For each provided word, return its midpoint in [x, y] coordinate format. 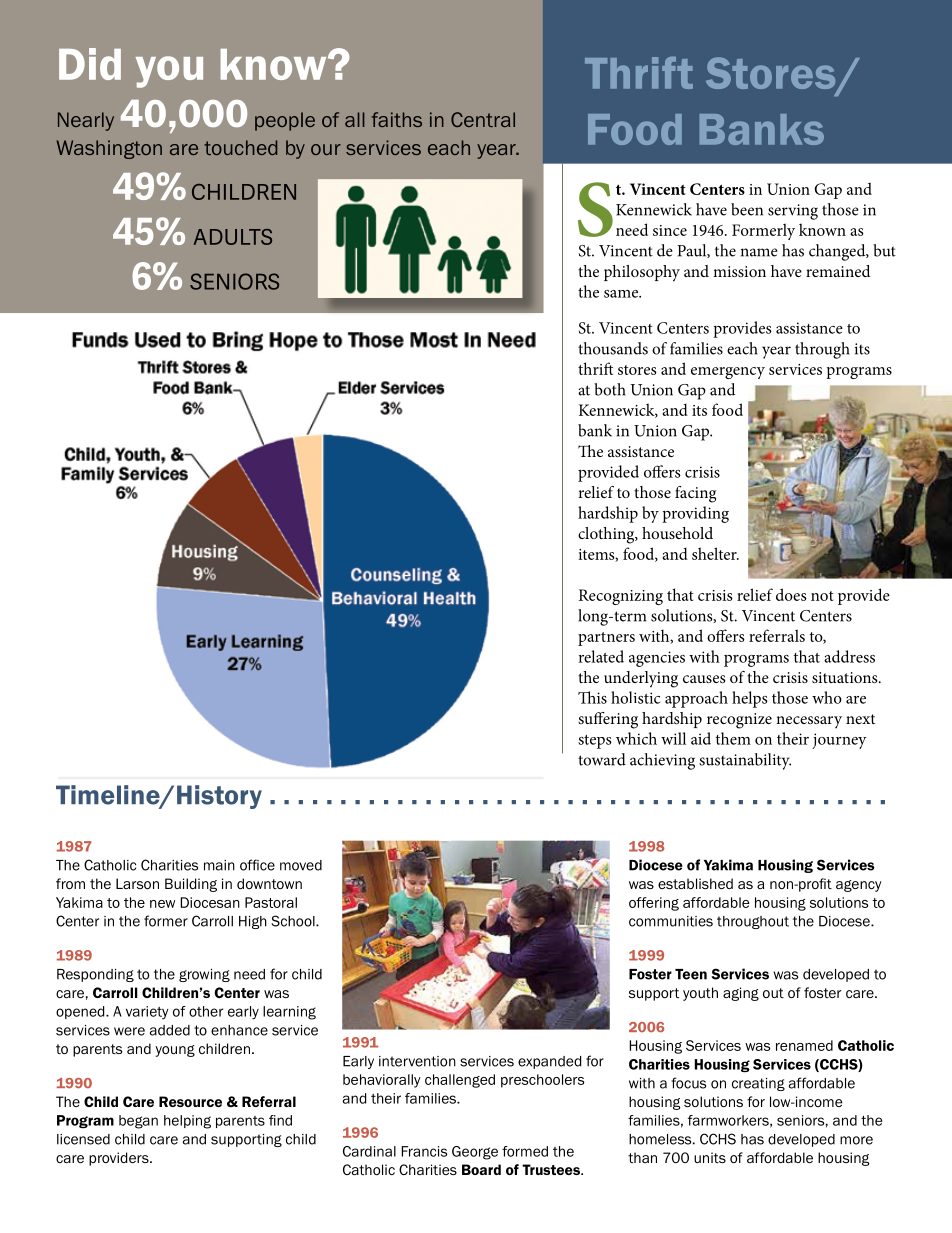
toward [602, 759]
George [475, 1153]
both [610, 389]
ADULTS [233, 237]
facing [695, 494]
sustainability [745, 761]
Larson [137, 883]
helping [187, 1122]
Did [90, 64]
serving [793, 212]
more [856, 1140]
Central [483, 119]
